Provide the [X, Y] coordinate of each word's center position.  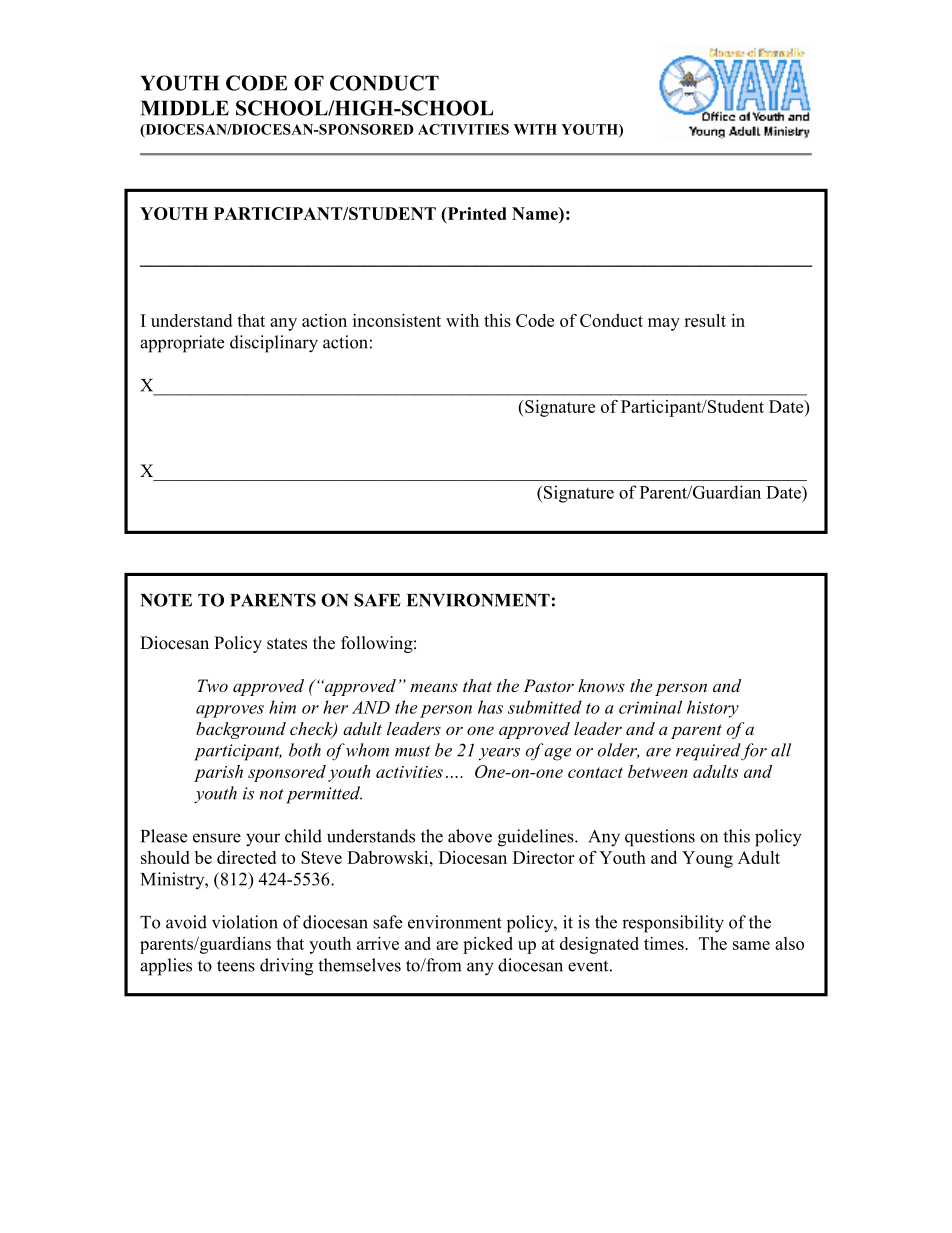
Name [536, 213]
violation [245, 922]
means [434, 687]
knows [601, 685]
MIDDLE [185, 108]
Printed [476, 214]
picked [488, 945]
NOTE [166, 600]
